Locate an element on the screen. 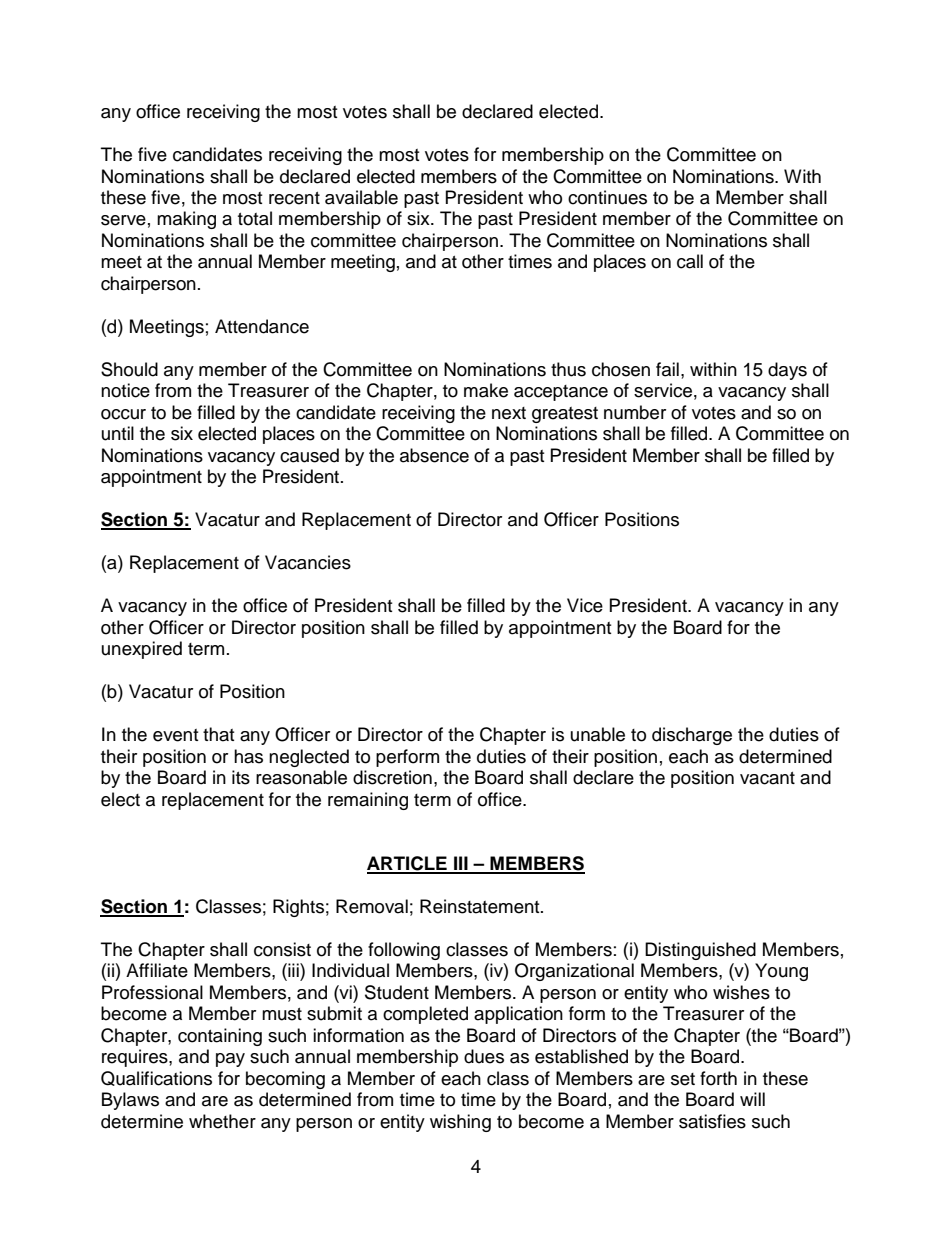 The width and height of the screenshot is (952, 1233). absence is located at coordinates (434, 455).
